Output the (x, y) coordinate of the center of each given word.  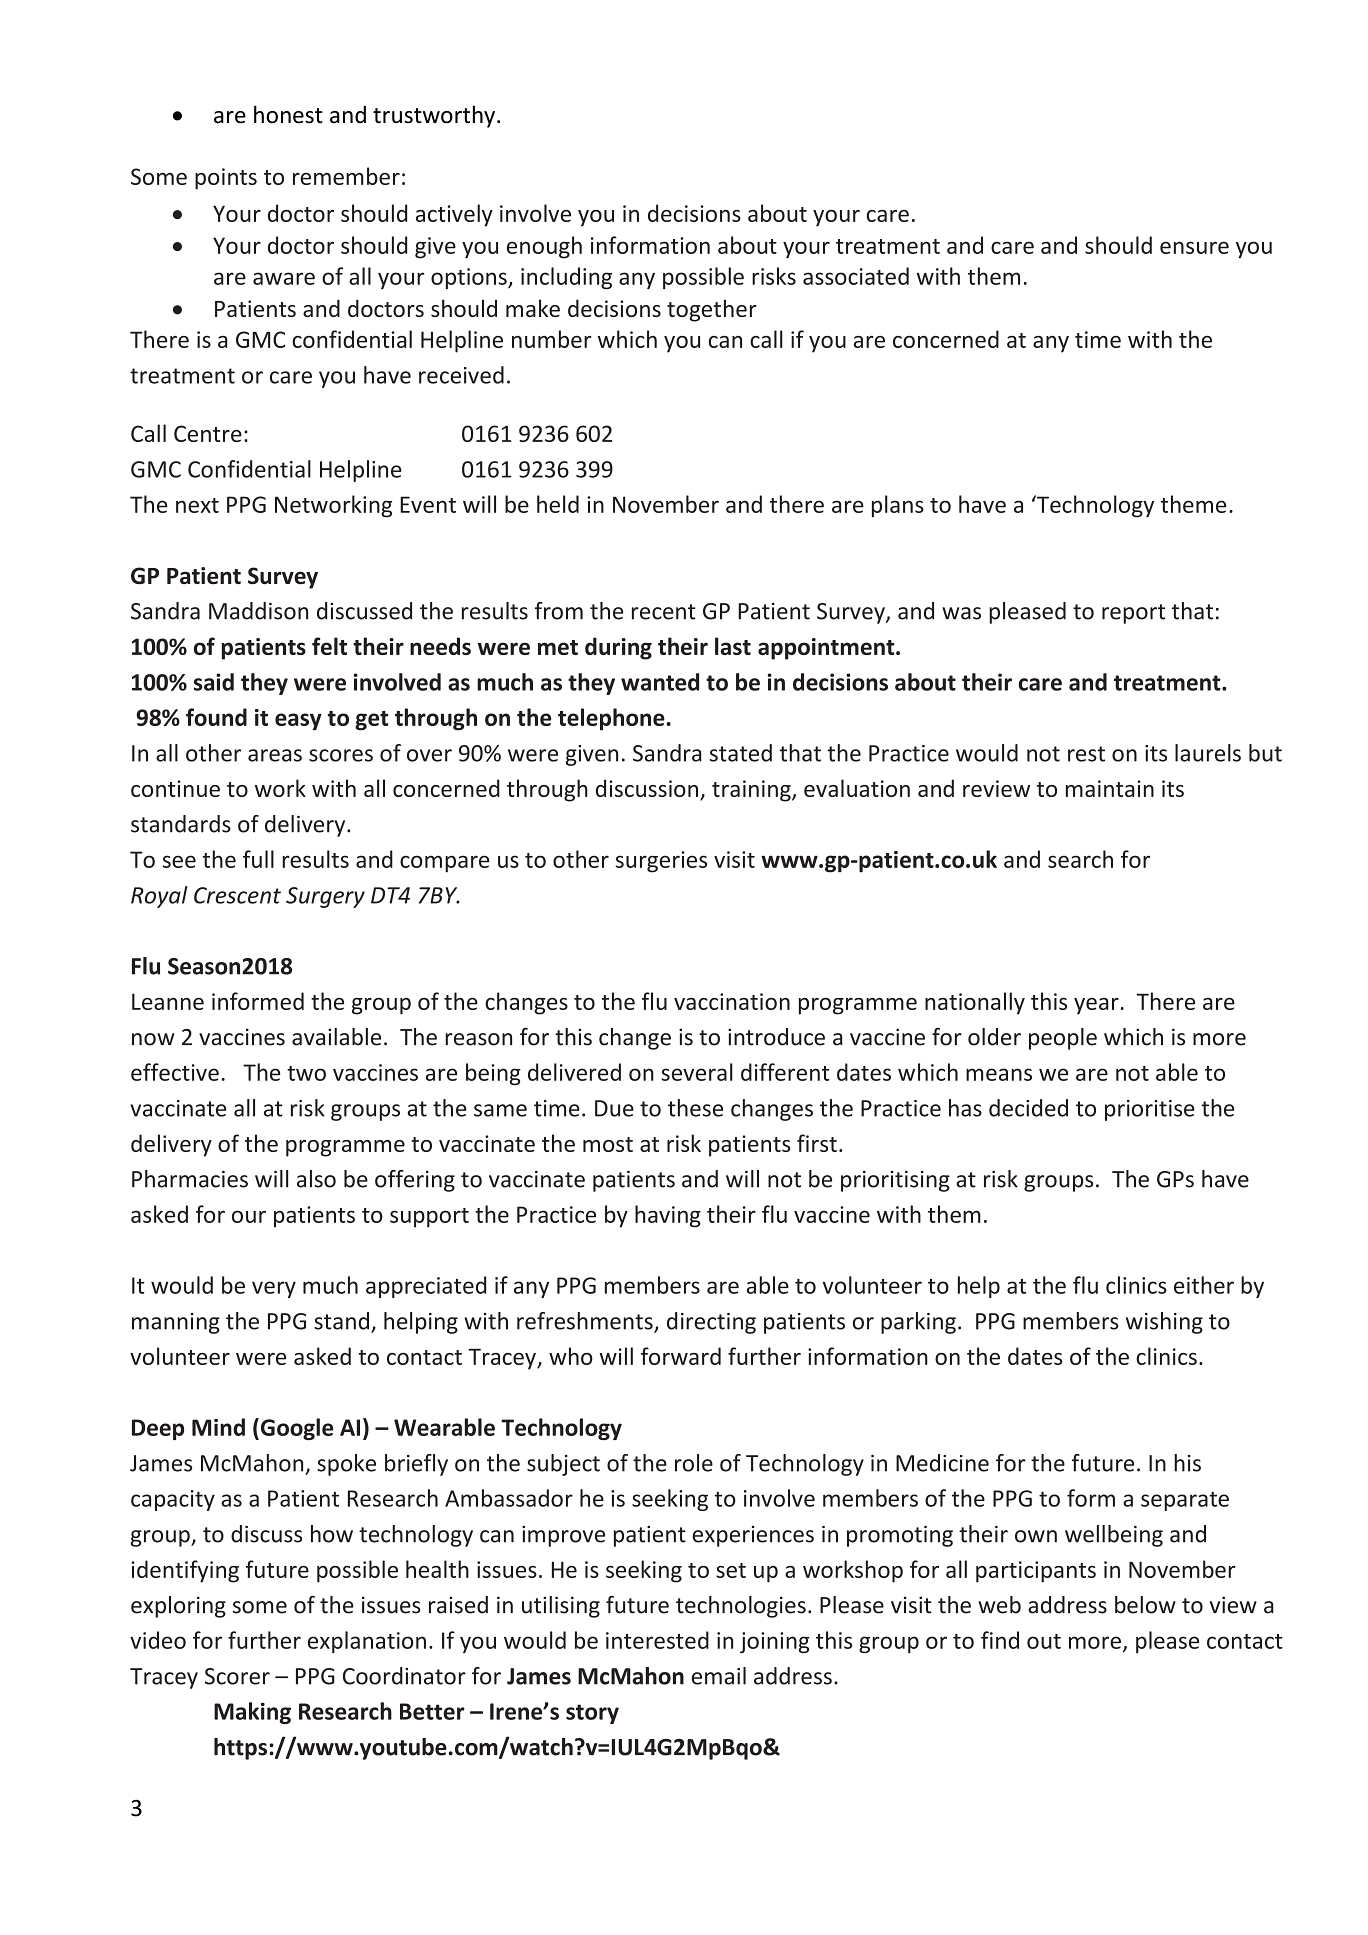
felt (329, 646)
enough (544, 247)
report (1133, 614)
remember (346, 176)
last (733, 646)
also (316, 1179)
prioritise (1150, 1110)
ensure (1194, 247)
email (719, 1676)
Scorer (237, 1676)
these (695, 1108)
